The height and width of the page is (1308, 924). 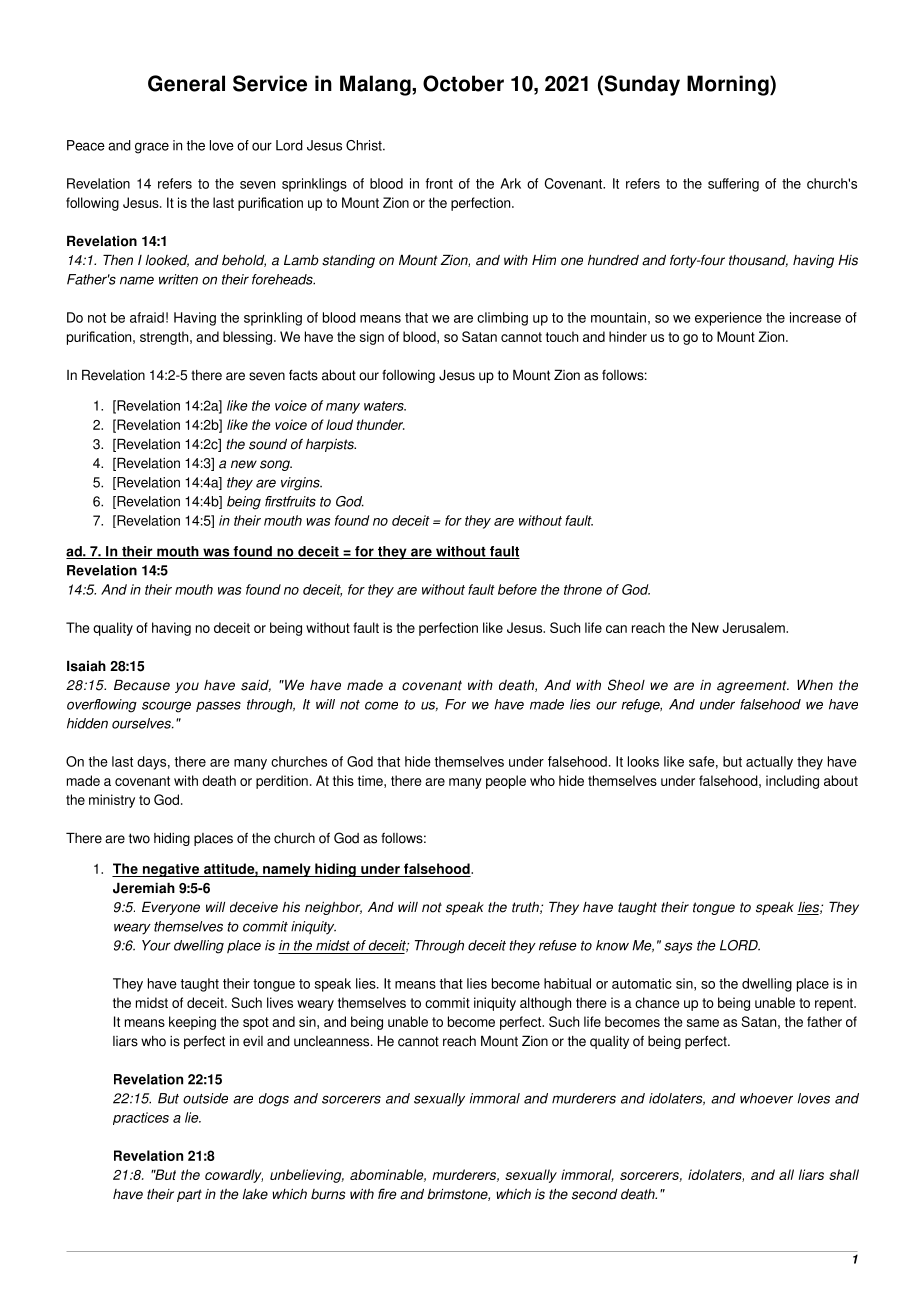 I want to click on second, so click(x=595, y=1194).
